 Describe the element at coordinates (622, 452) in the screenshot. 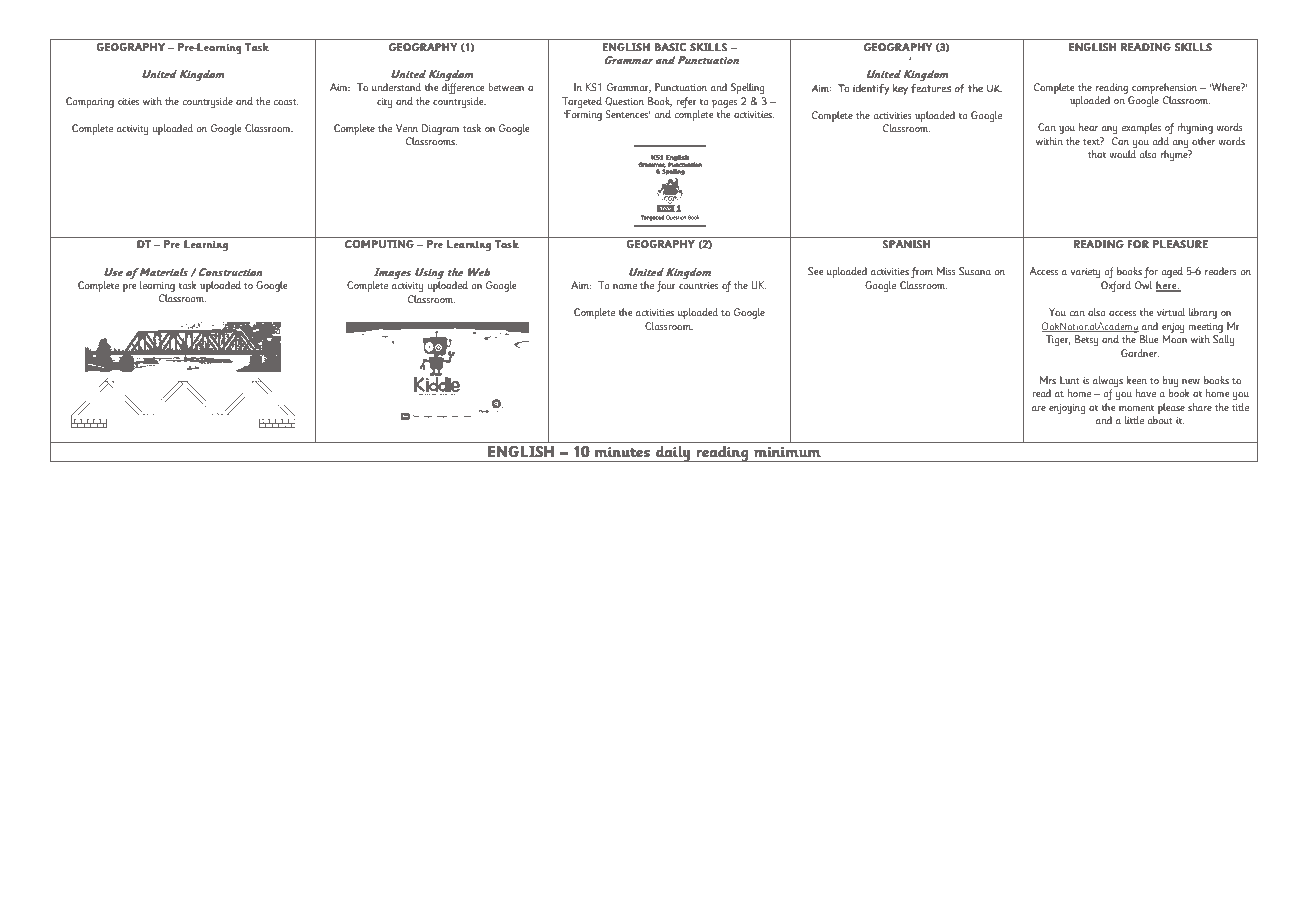

I see `minutes` at that location.
